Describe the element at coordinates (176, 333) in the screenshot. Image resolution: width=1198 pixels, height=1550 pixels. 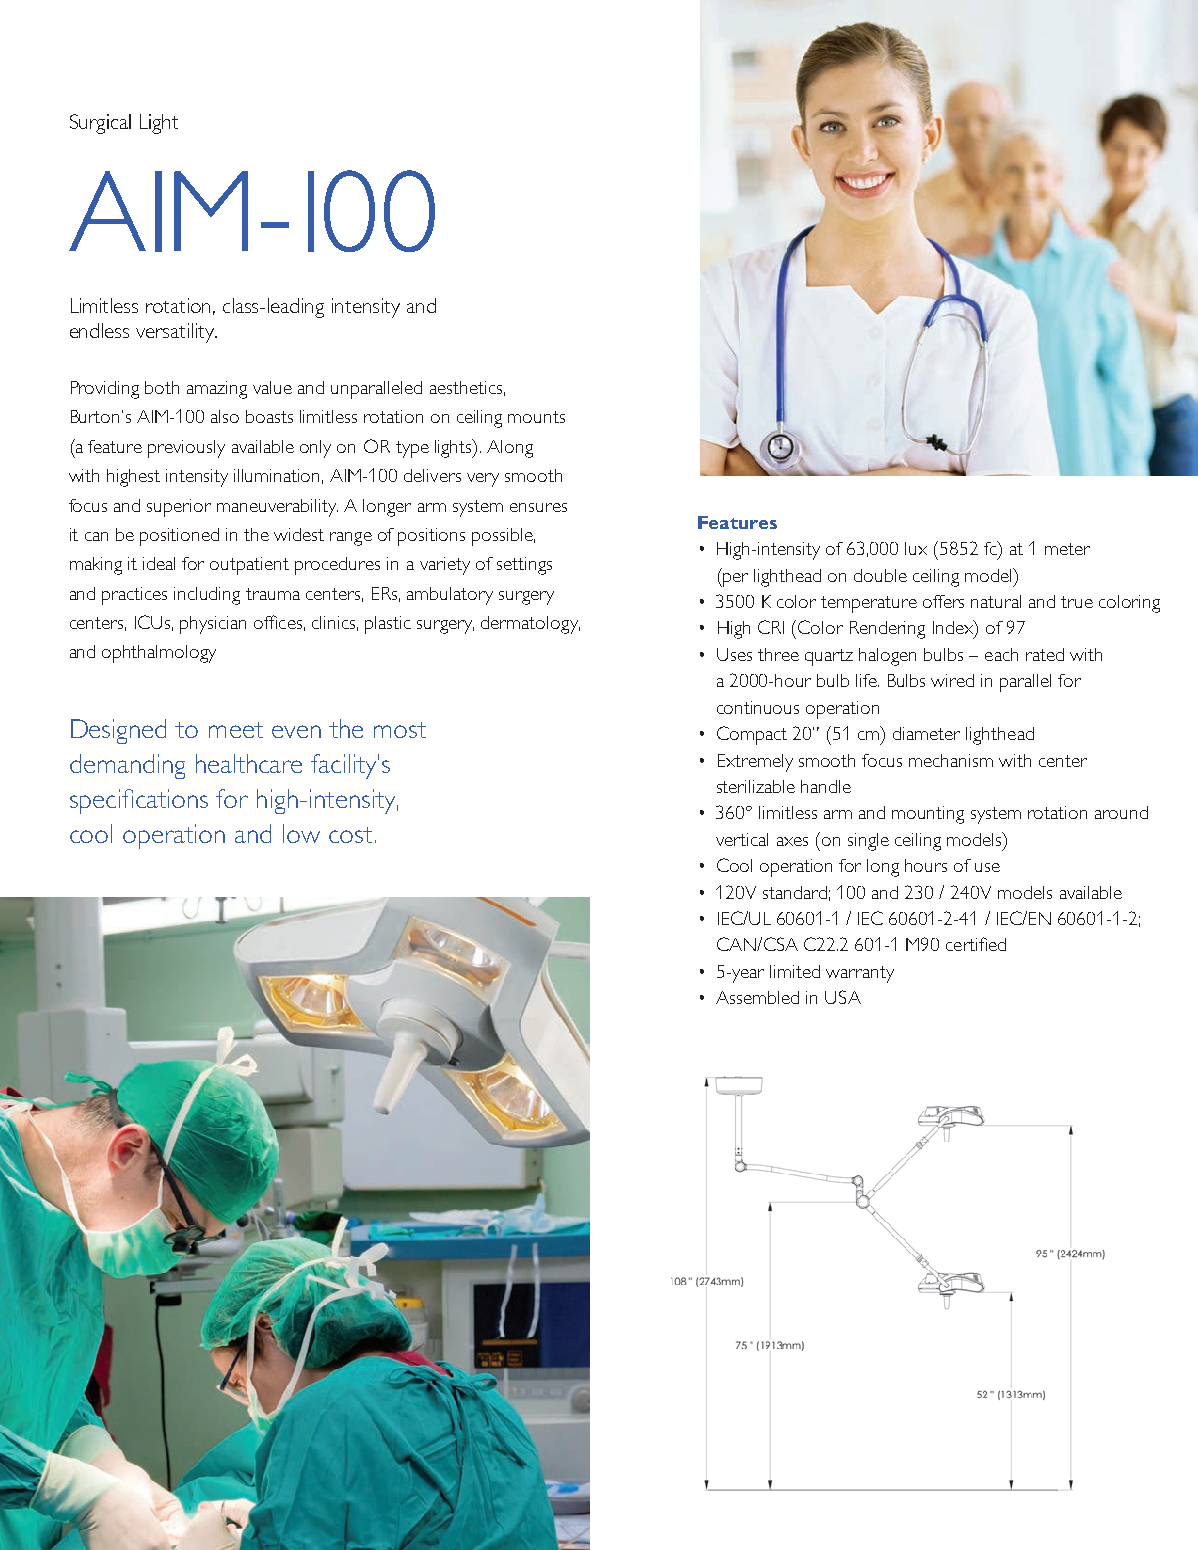
I see `versatility` at that location.
